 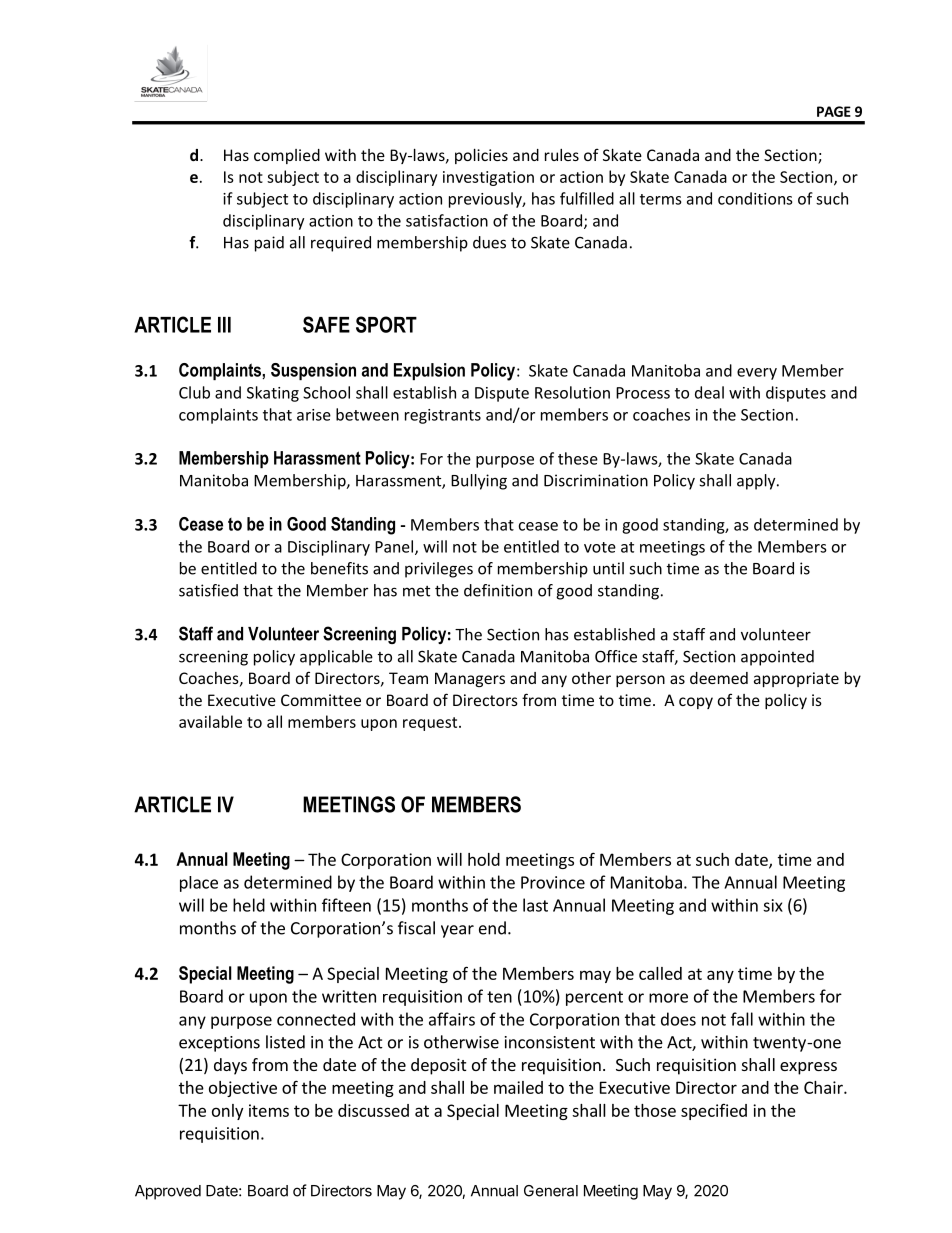 I want to click on arise, so click(x=314, y=415).
